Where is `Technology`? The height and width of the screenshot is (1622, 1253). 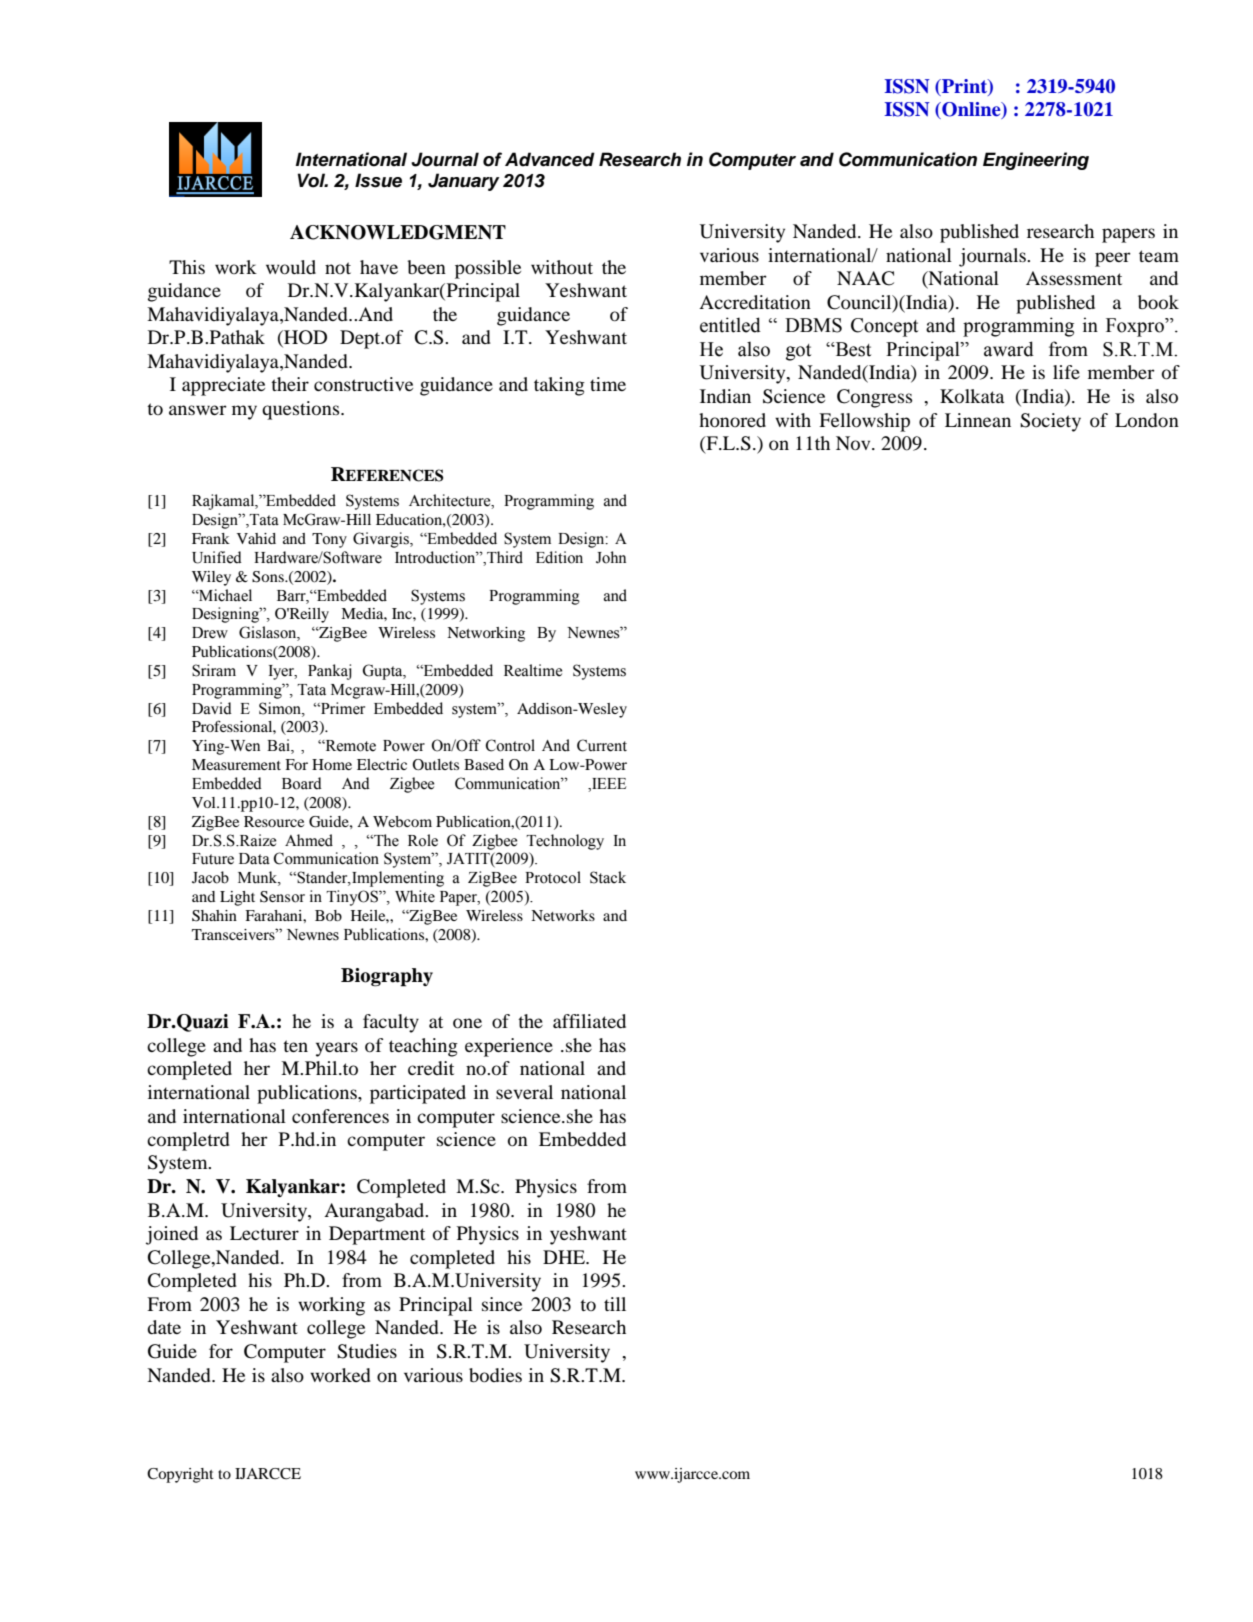
Technology is located at coordinates (565, 842).
